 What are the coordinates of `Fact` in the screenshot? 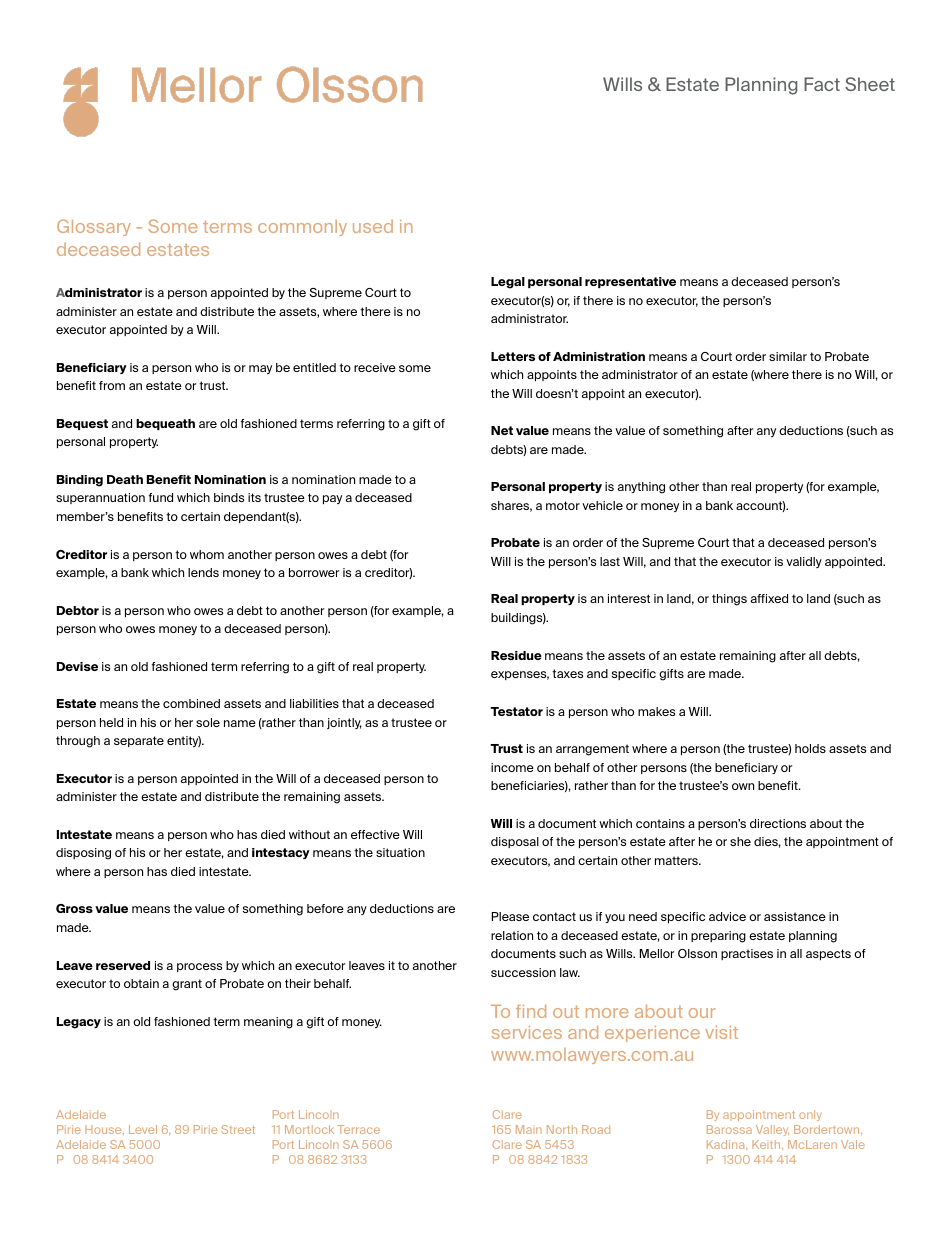 It's located at (822, 84).
